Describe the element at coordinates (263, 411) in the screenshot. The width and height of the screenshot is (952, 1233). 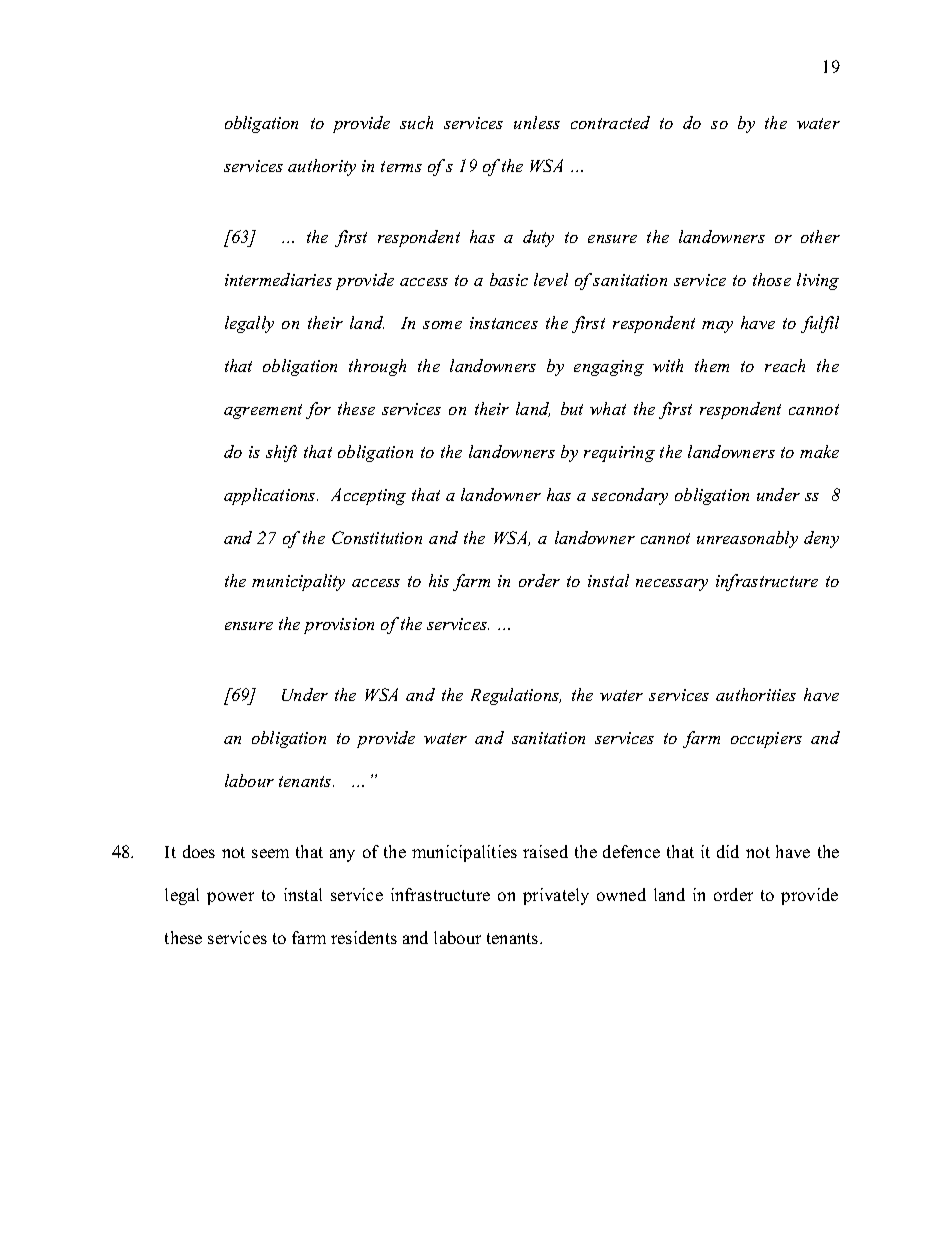
I see `agreement` at that location.
